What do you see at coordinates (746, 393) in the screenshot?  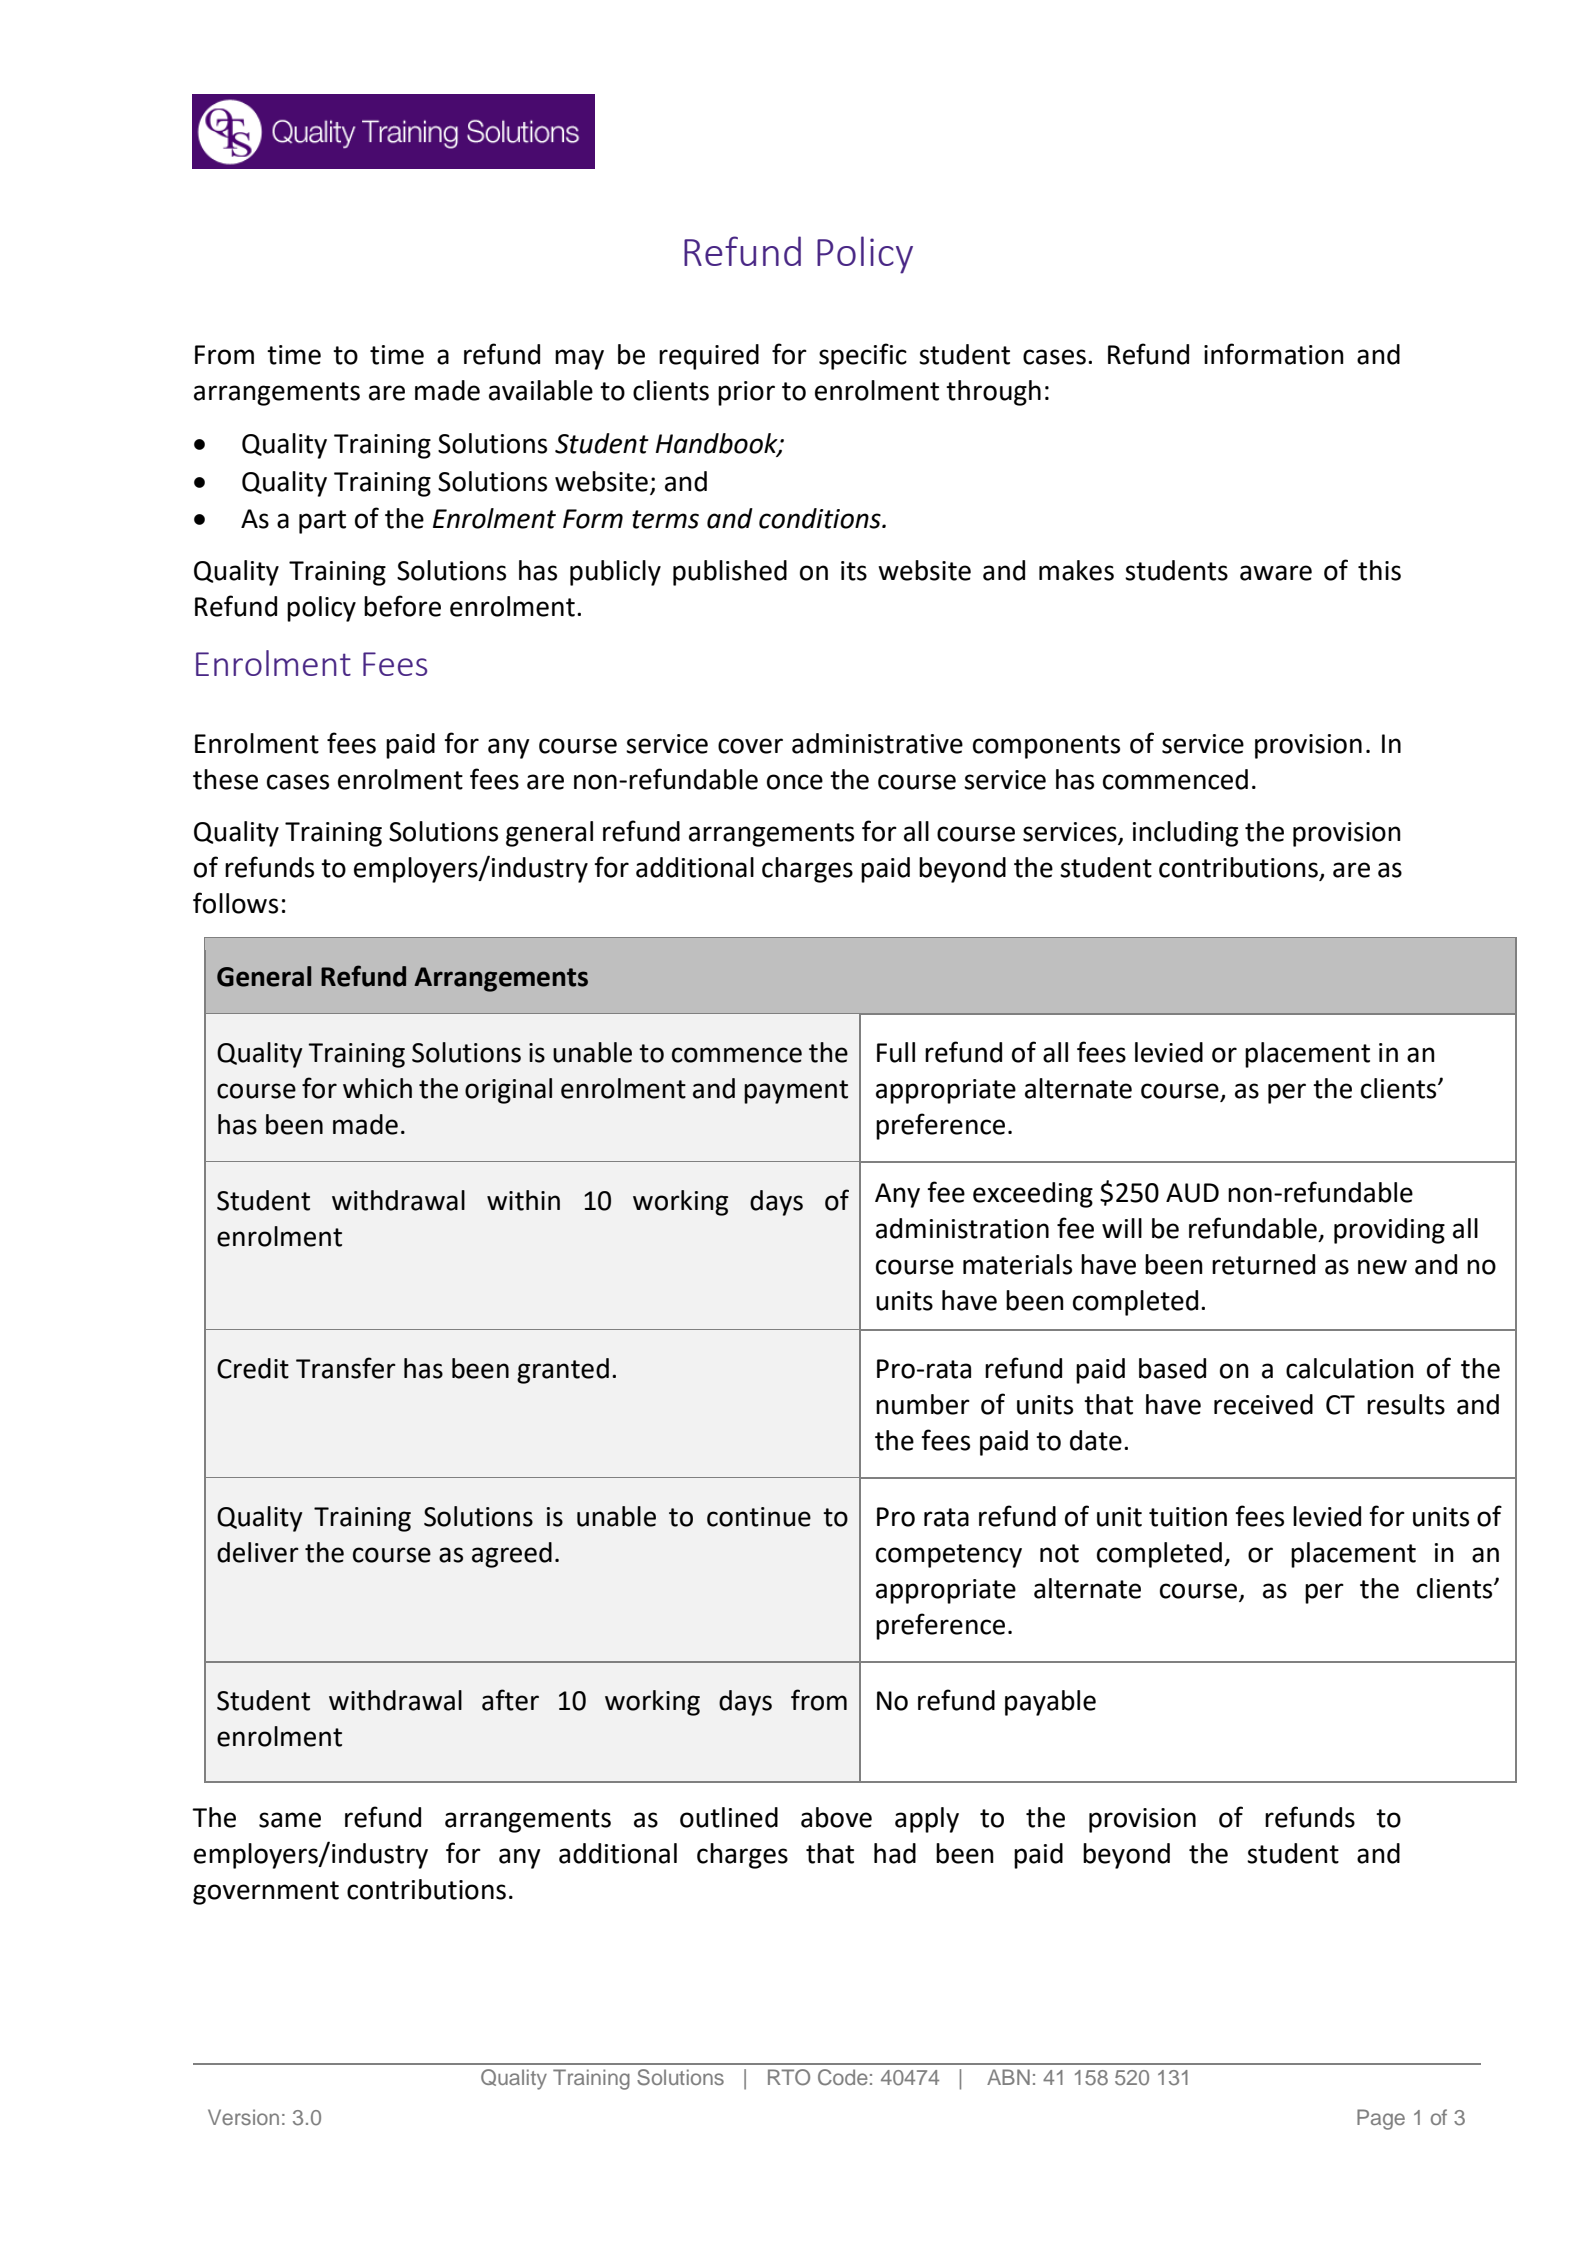 I see `prior` at bounding box center [746, 393].
